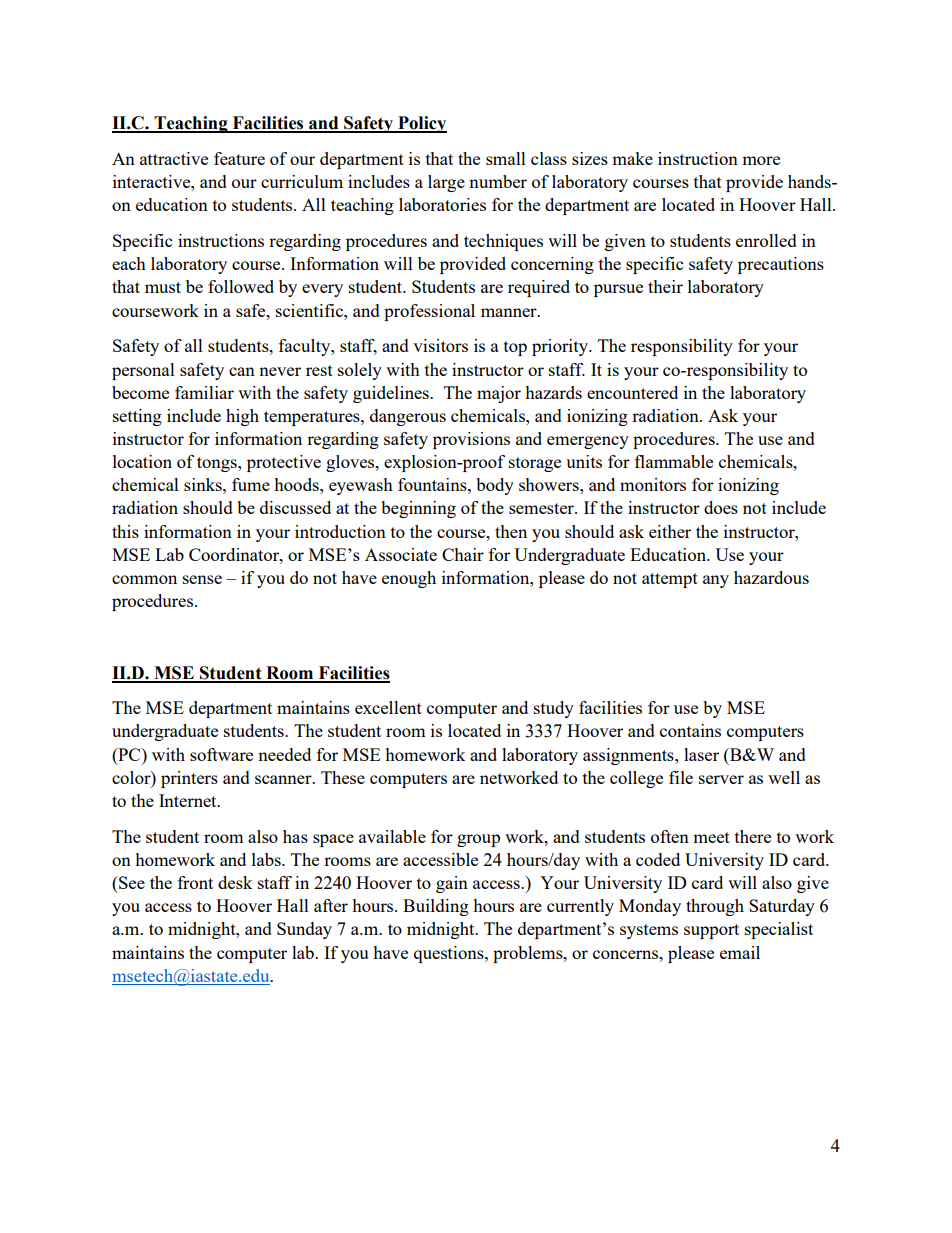 The width and height of the screenshot is (952, 1233). Describe the element at coordinates (436, 907) in the screenshot. I see `Building` at that location.
